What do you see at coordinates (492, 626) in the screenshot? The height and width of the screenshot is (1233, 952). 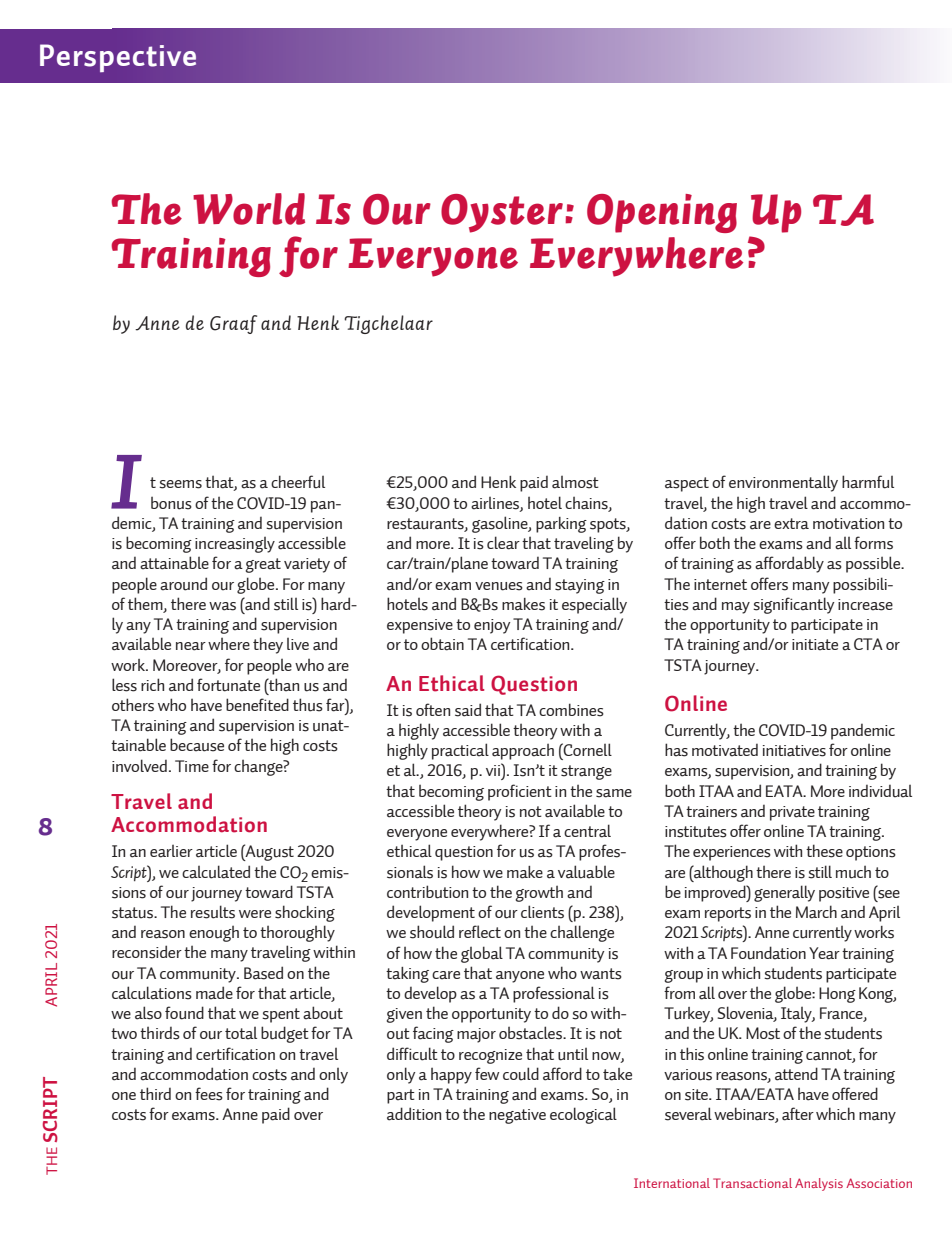 I see `enjoy` at bounding box center [492, 626].
